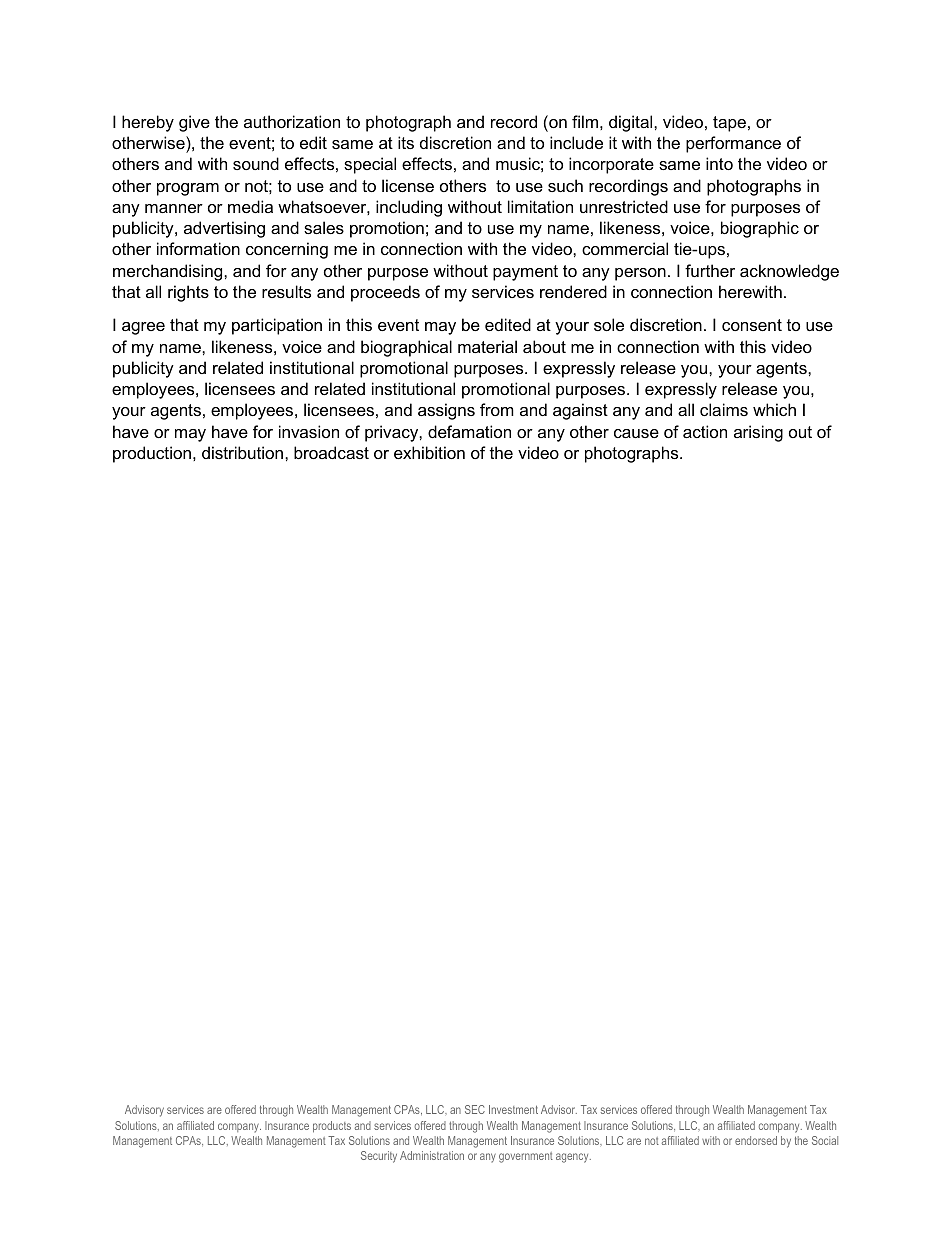  What do you see at coordinates (758, 433) in the document?
I see `arising` at bounding box center [758, 433].
